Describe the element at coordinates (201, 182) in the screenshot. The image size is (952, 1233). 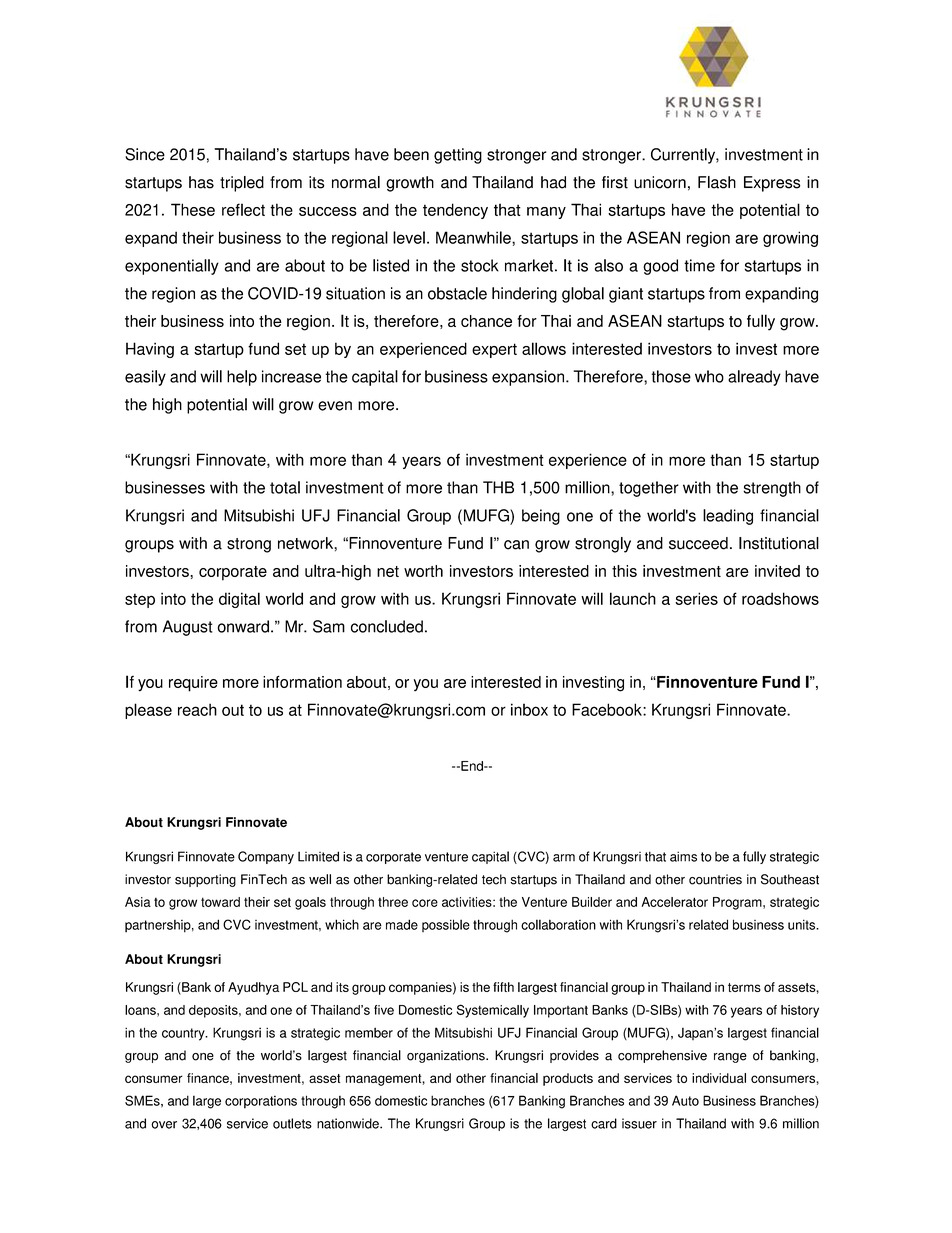
I see `has` at that location.
